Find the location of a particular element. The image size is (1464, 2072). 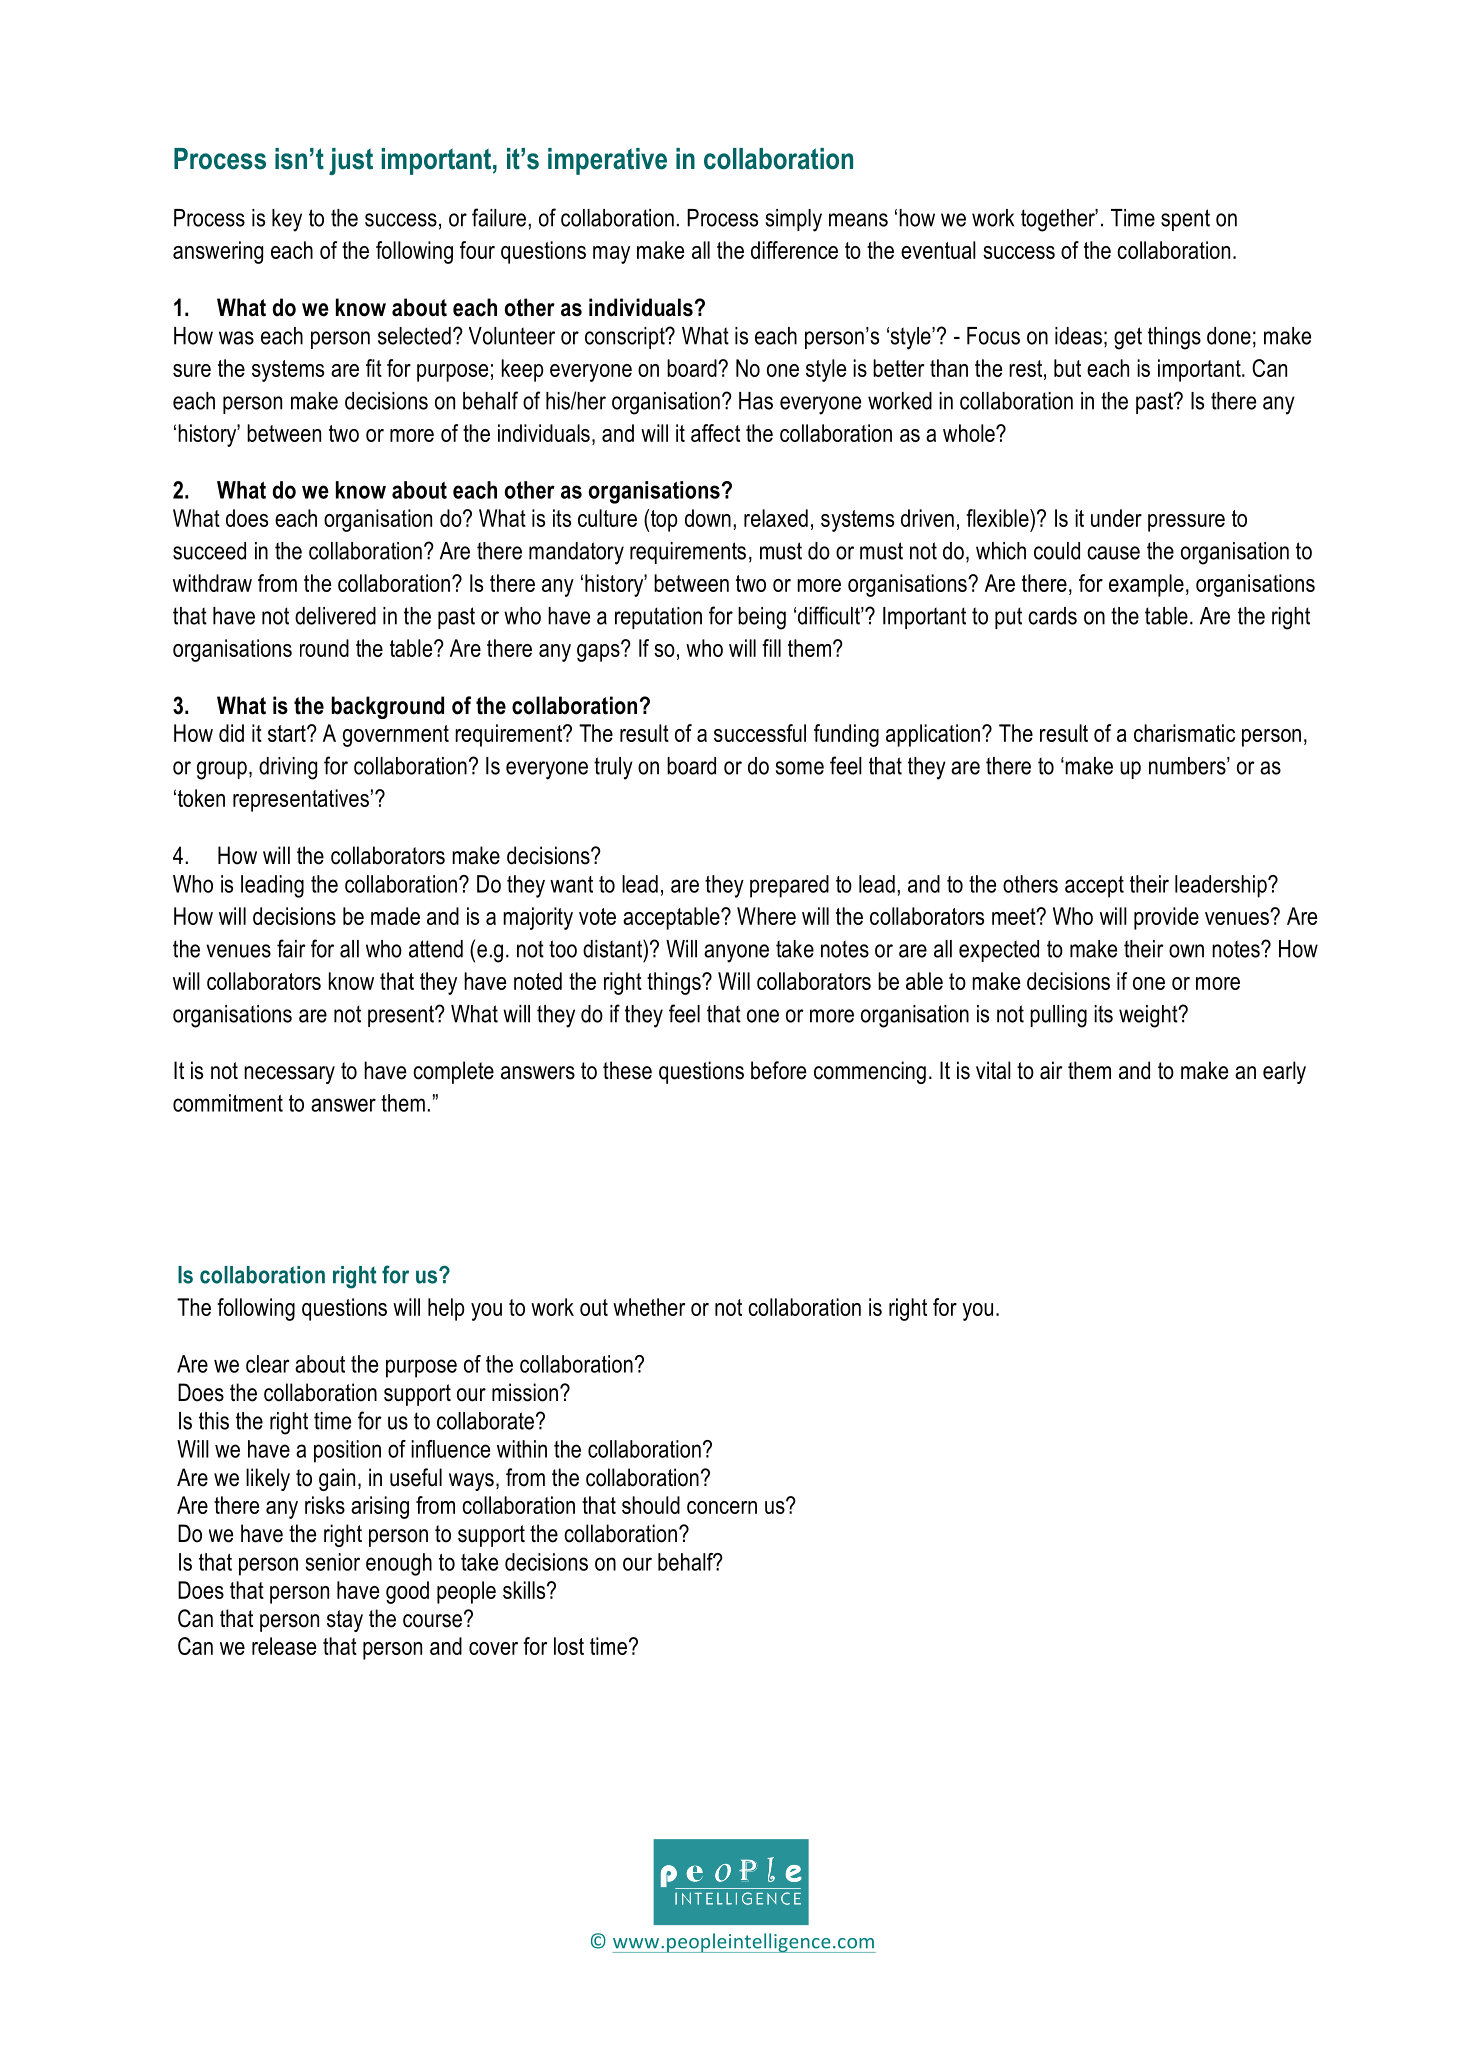

before is located at coordinates (778, 1070).
